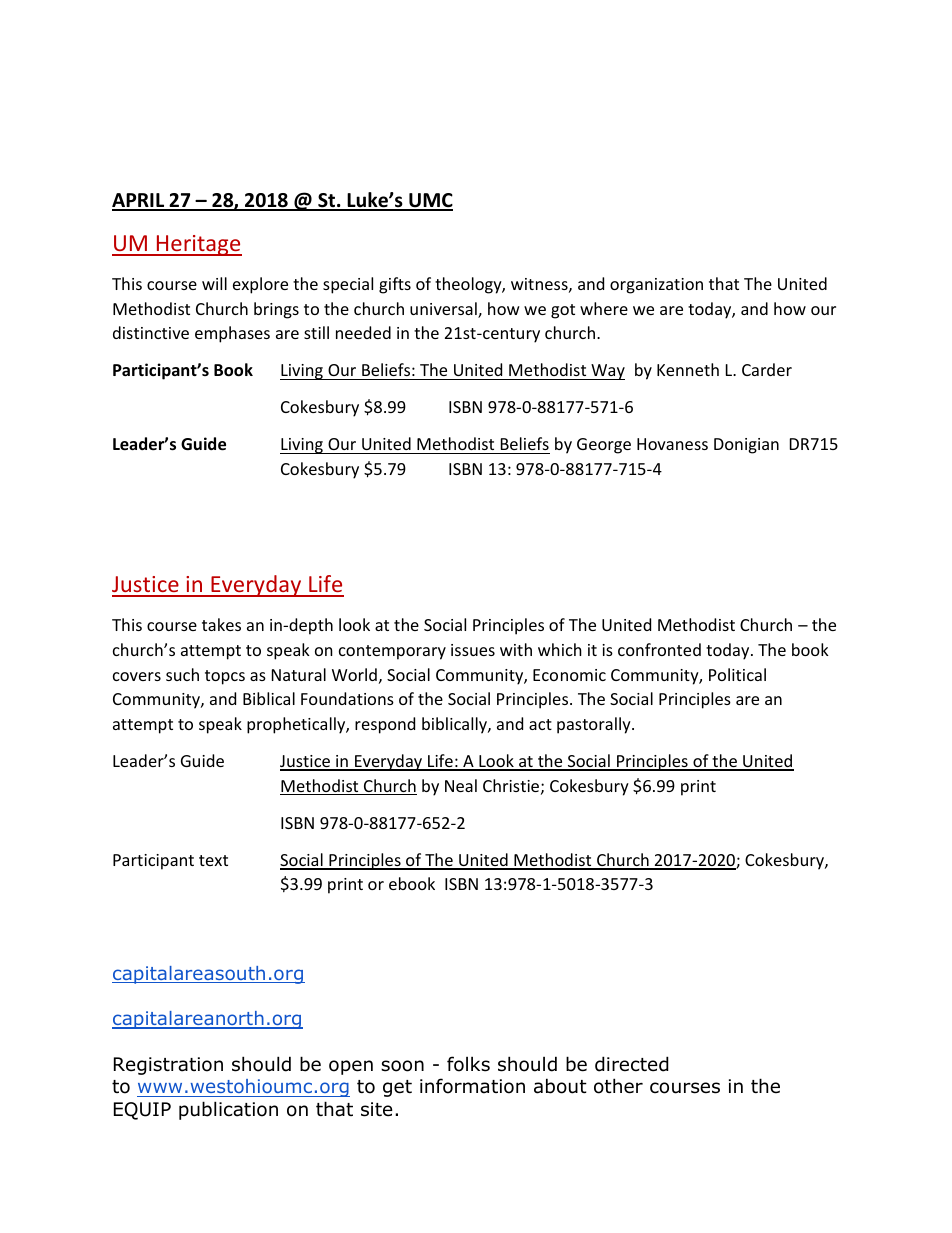 Image resolution: width=952 pixels, height=1233 pixels. What do you see at coordinates (472, 1086) in the screenshot?
I see `information` at bounding box center [472, 1086].
